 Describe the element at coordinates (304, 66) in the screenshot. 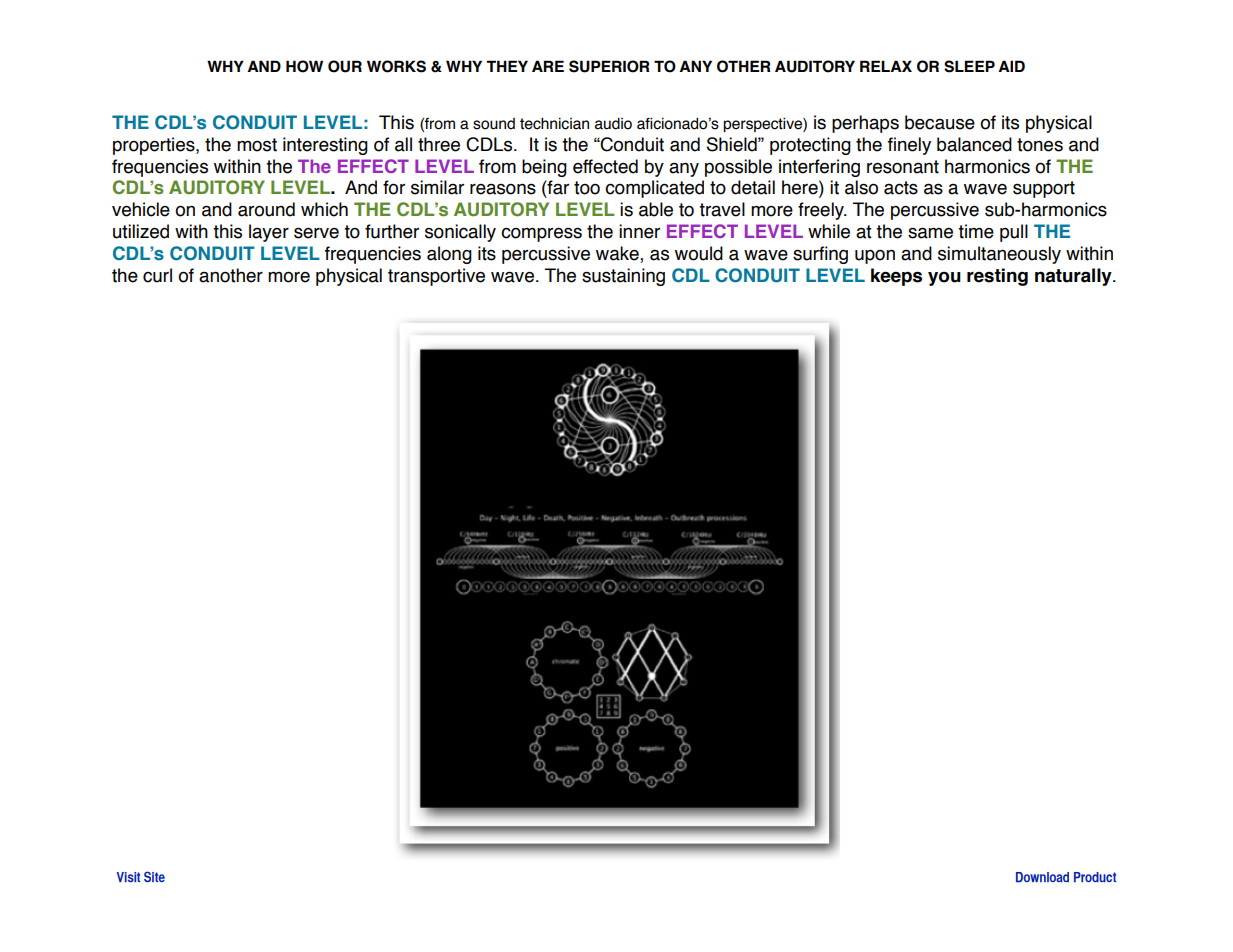

I see `HOW` at that location.
